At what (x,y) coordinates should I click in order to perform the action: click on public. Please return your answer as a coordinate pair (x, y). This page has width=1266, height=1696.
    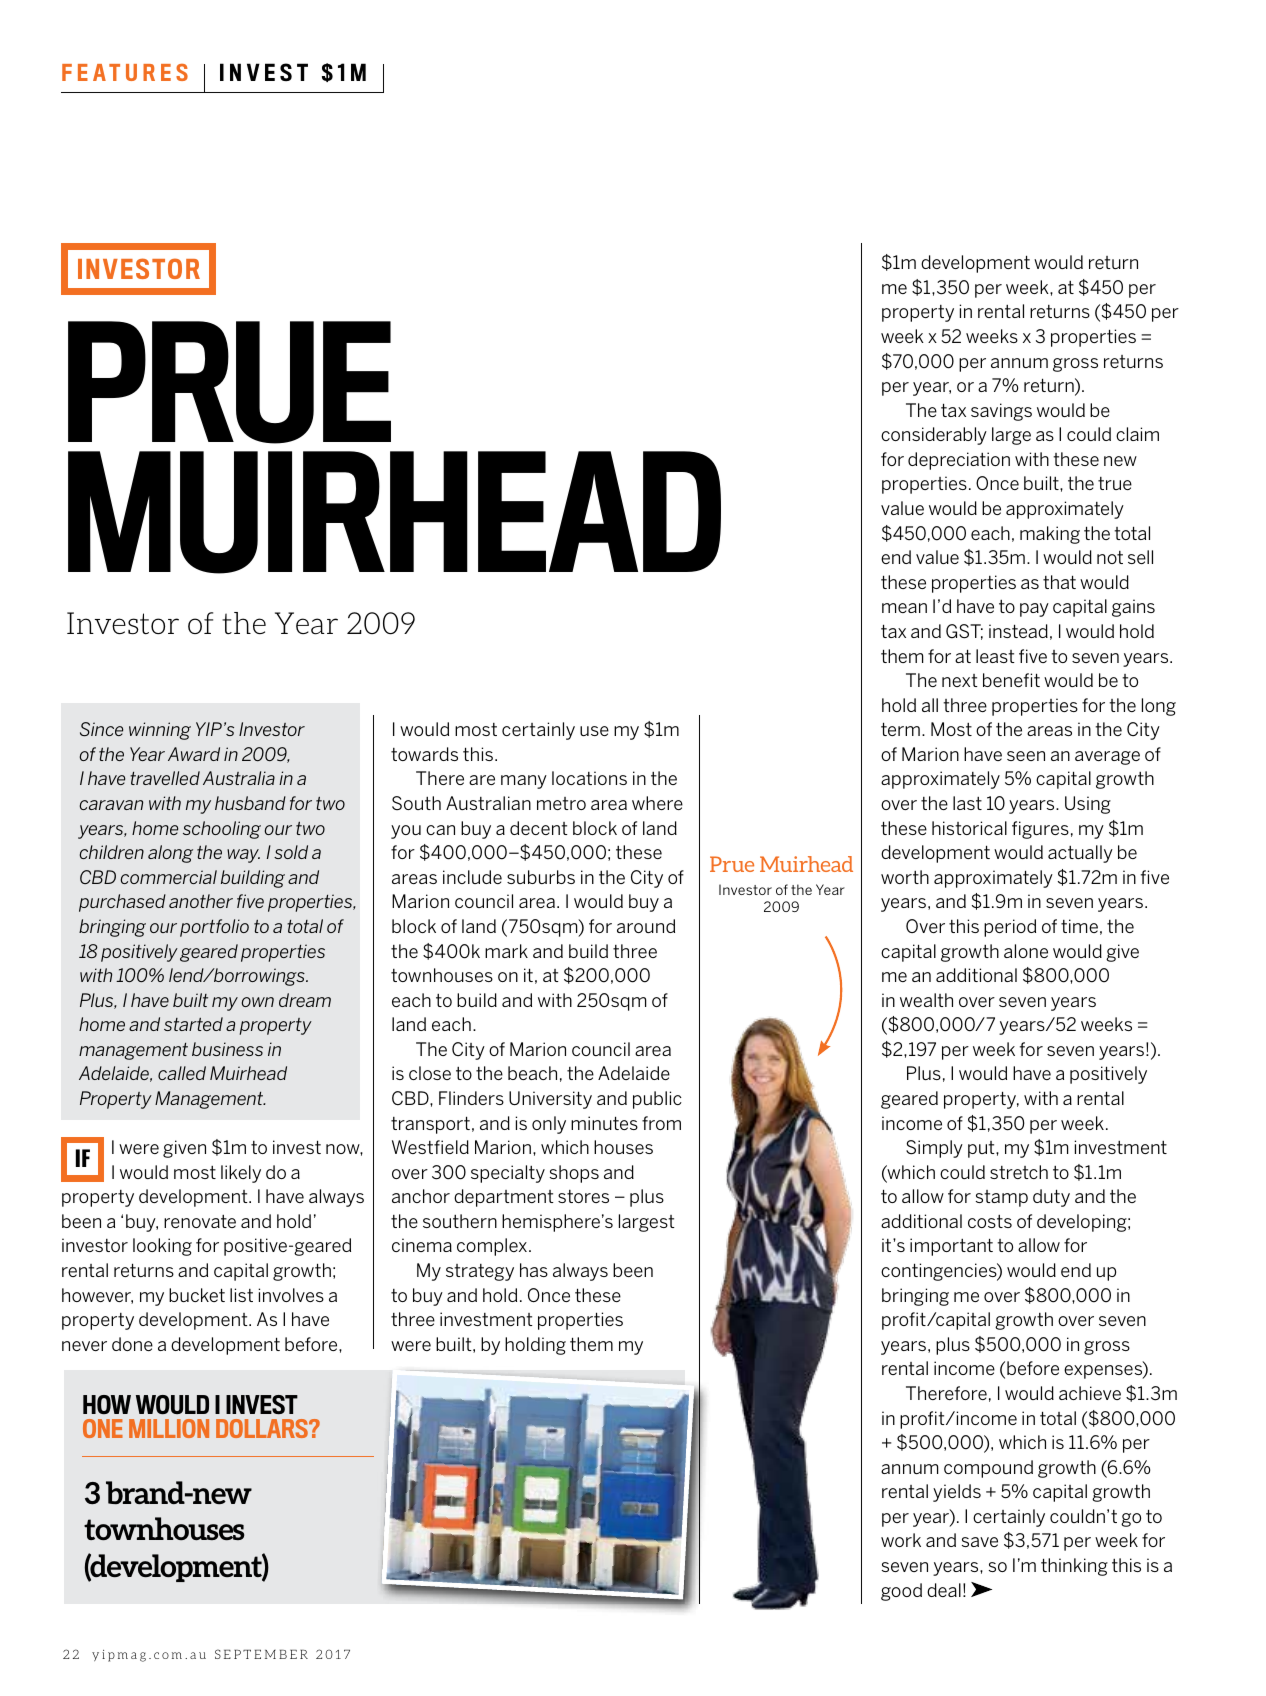
    Looking at the image, I should click on (657, 1100).
